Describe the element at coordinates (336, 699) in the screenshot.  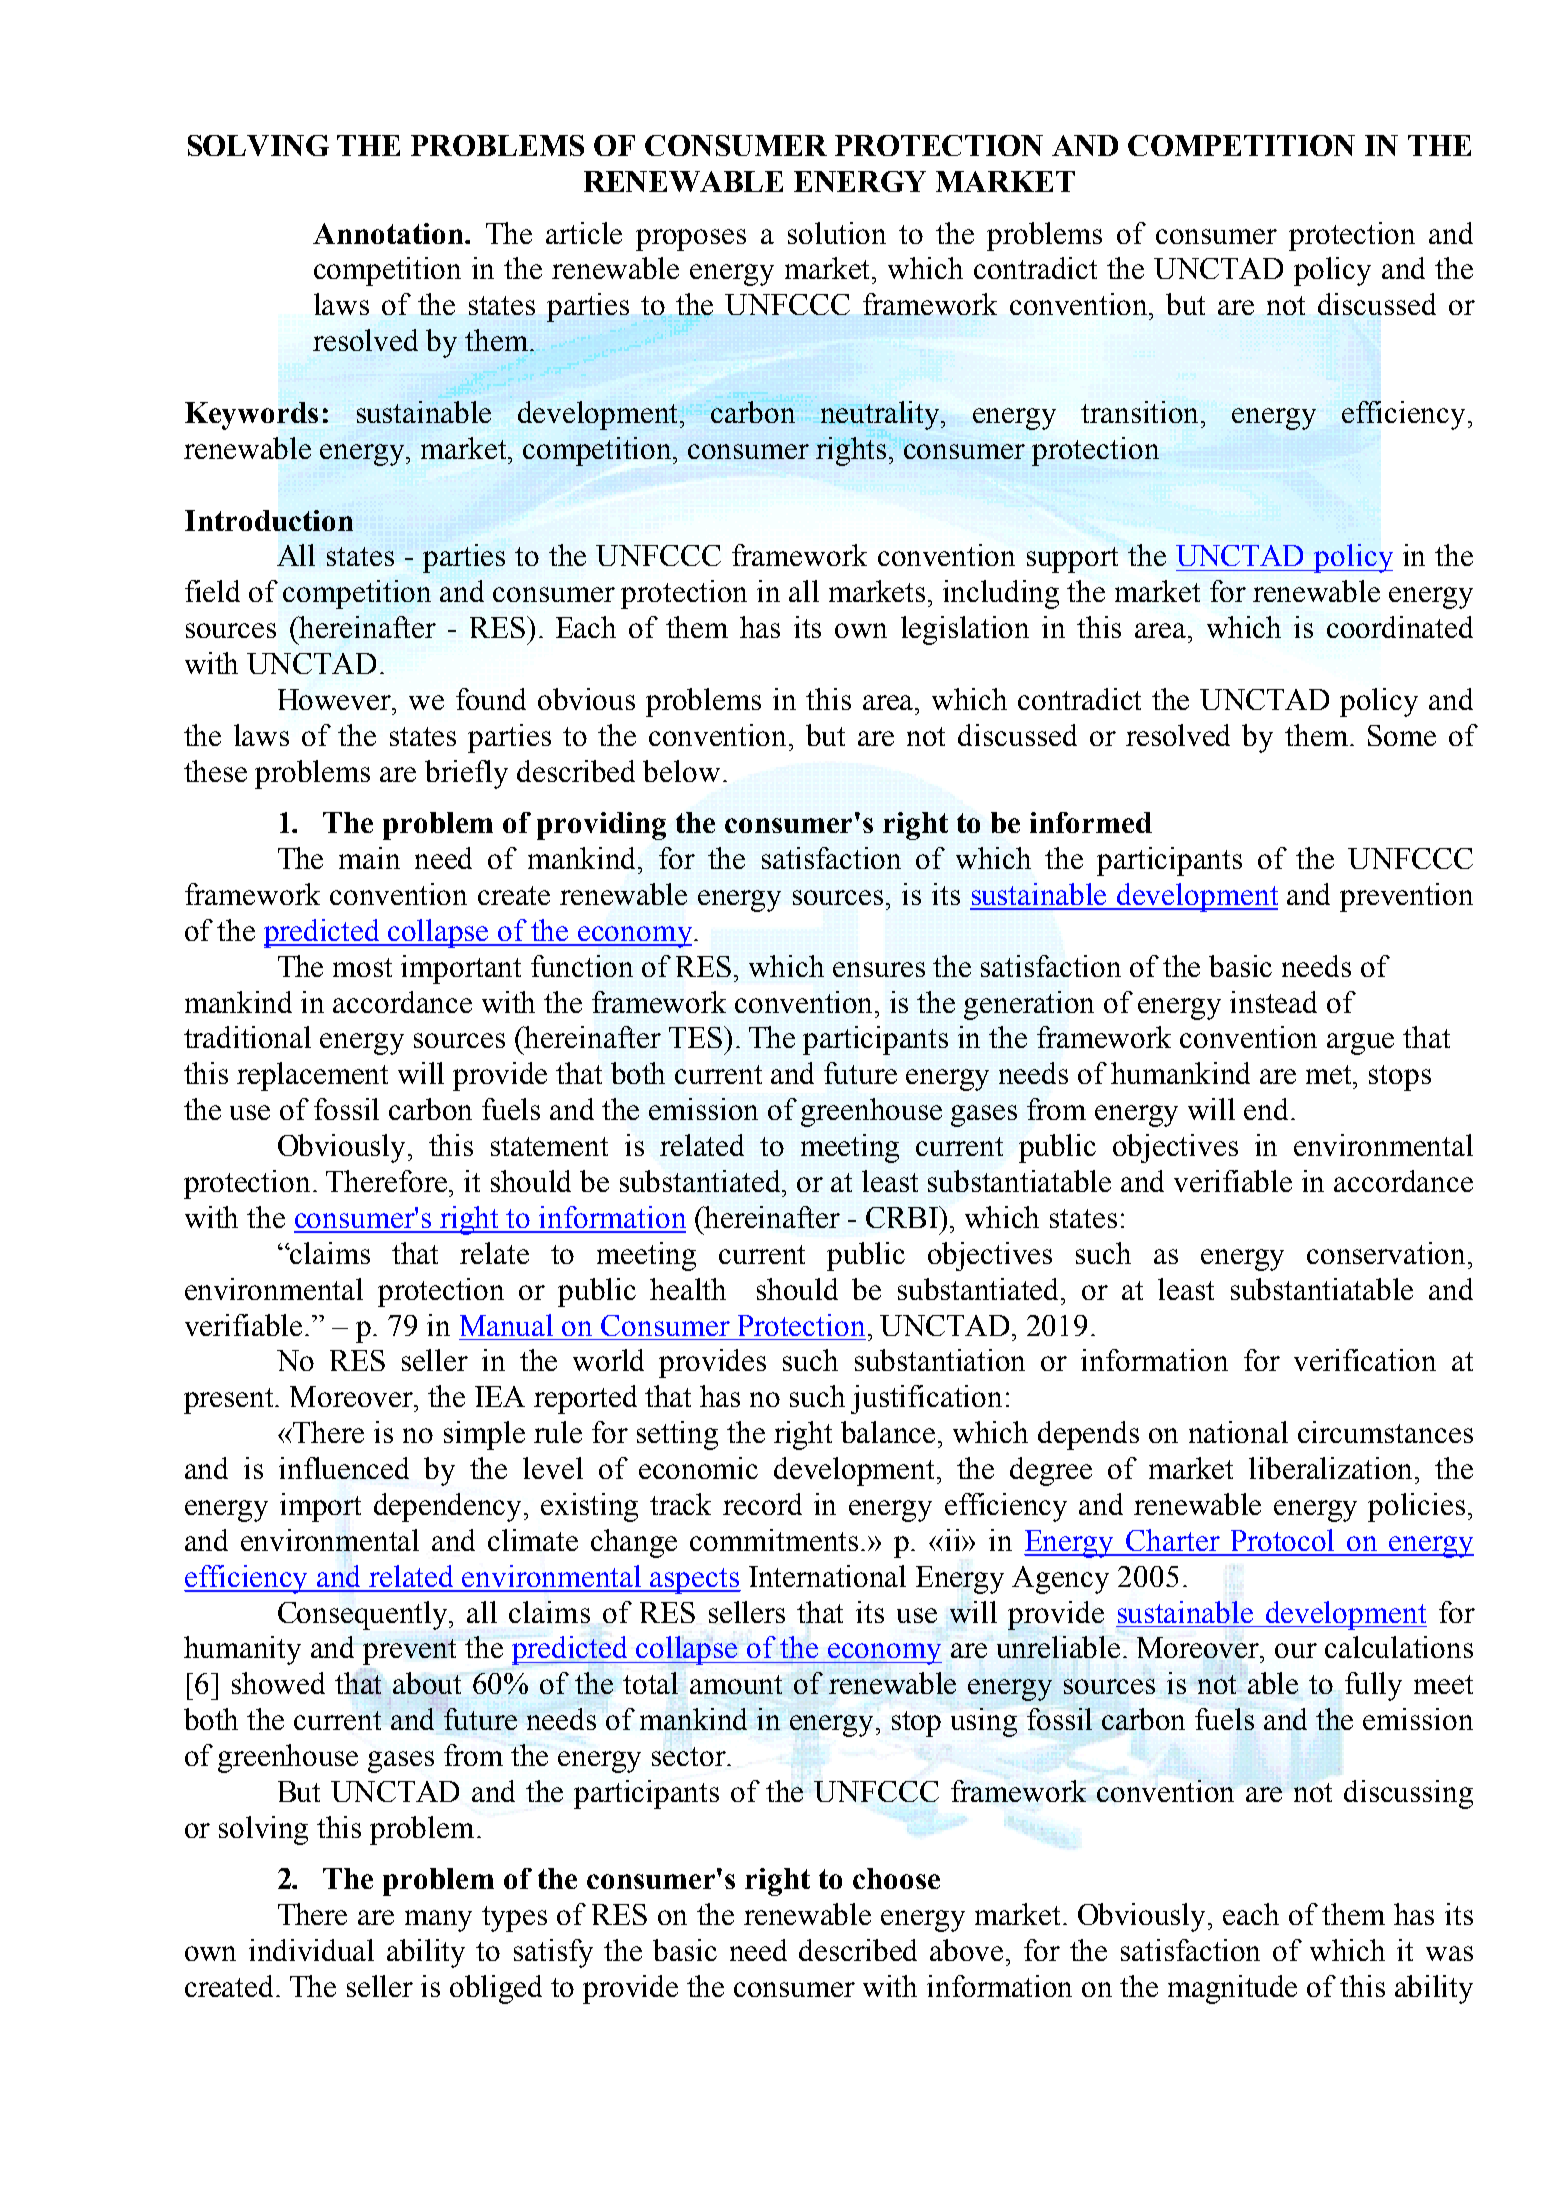
I see `However` at that location.
